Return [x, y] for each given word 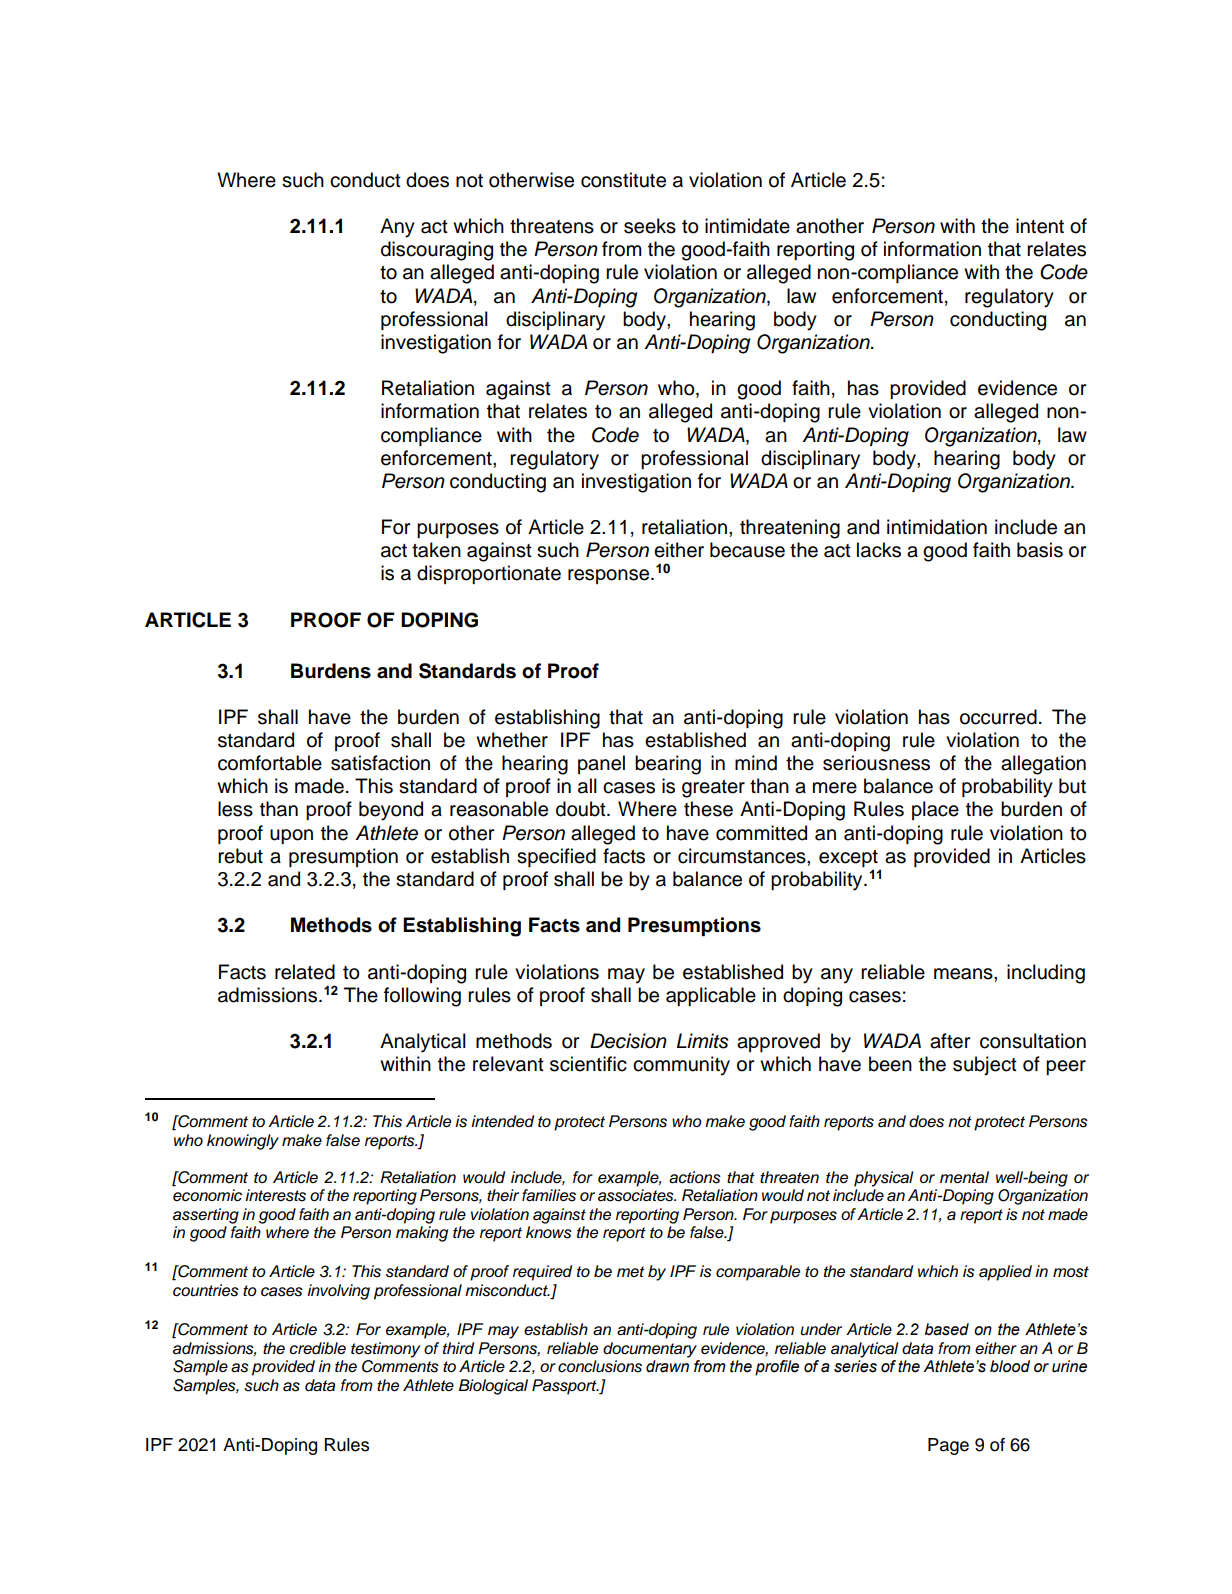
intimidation [937, 527]
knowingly [243, 1142]
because [747, 550]
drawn [667, 1366]
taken [436, 550]
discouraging [437, 251]
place [935, 810]
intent [1040, 226]
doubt [582, 809]
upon [291, 836]
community [681, 1066]
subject [985, 1065]
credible [317, 1348]
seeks [650, 226]
